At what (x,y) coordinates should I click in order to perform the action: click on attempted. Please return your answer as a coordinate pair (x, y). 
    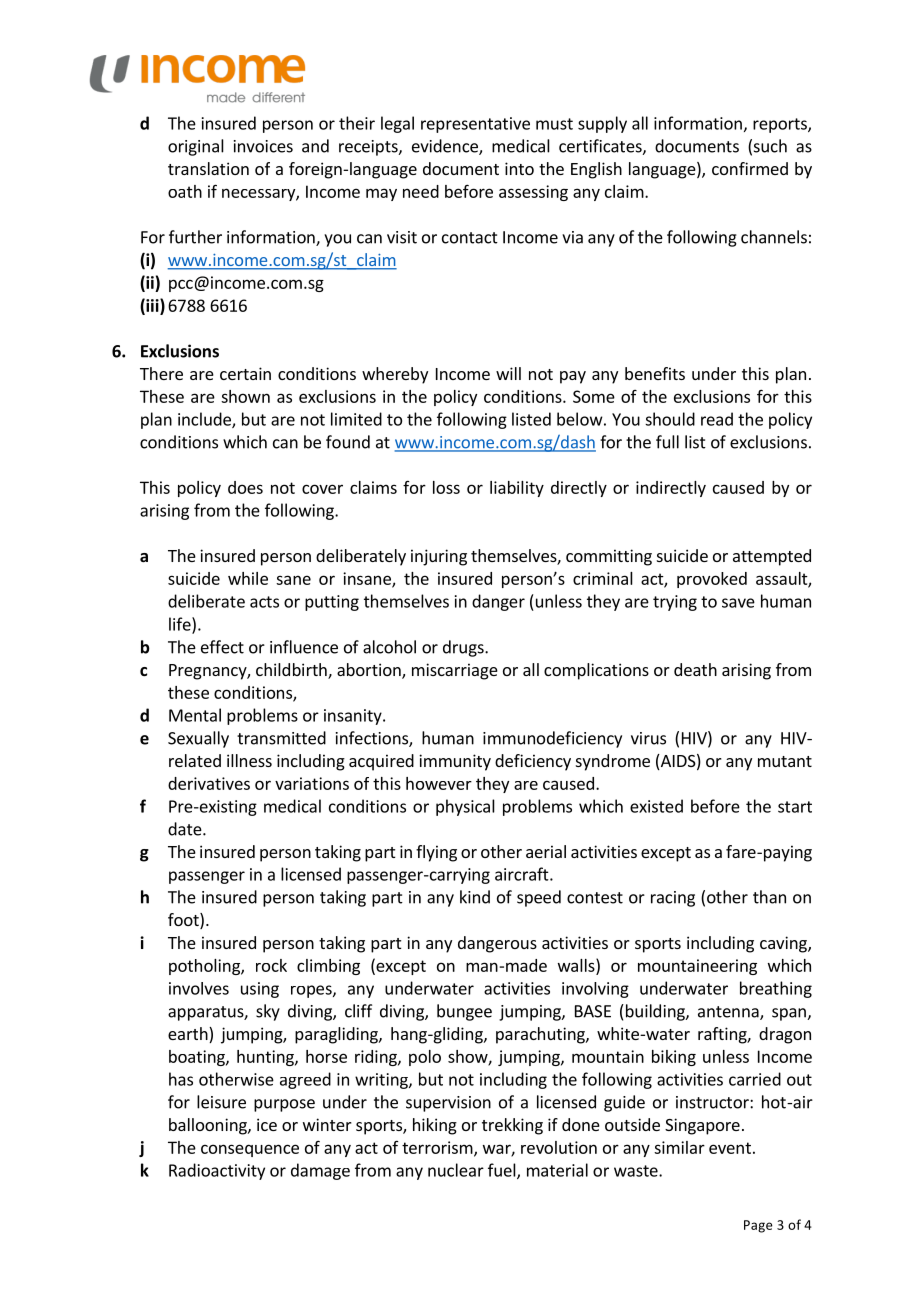
    Looking at the image, I should click on (772, 557).
